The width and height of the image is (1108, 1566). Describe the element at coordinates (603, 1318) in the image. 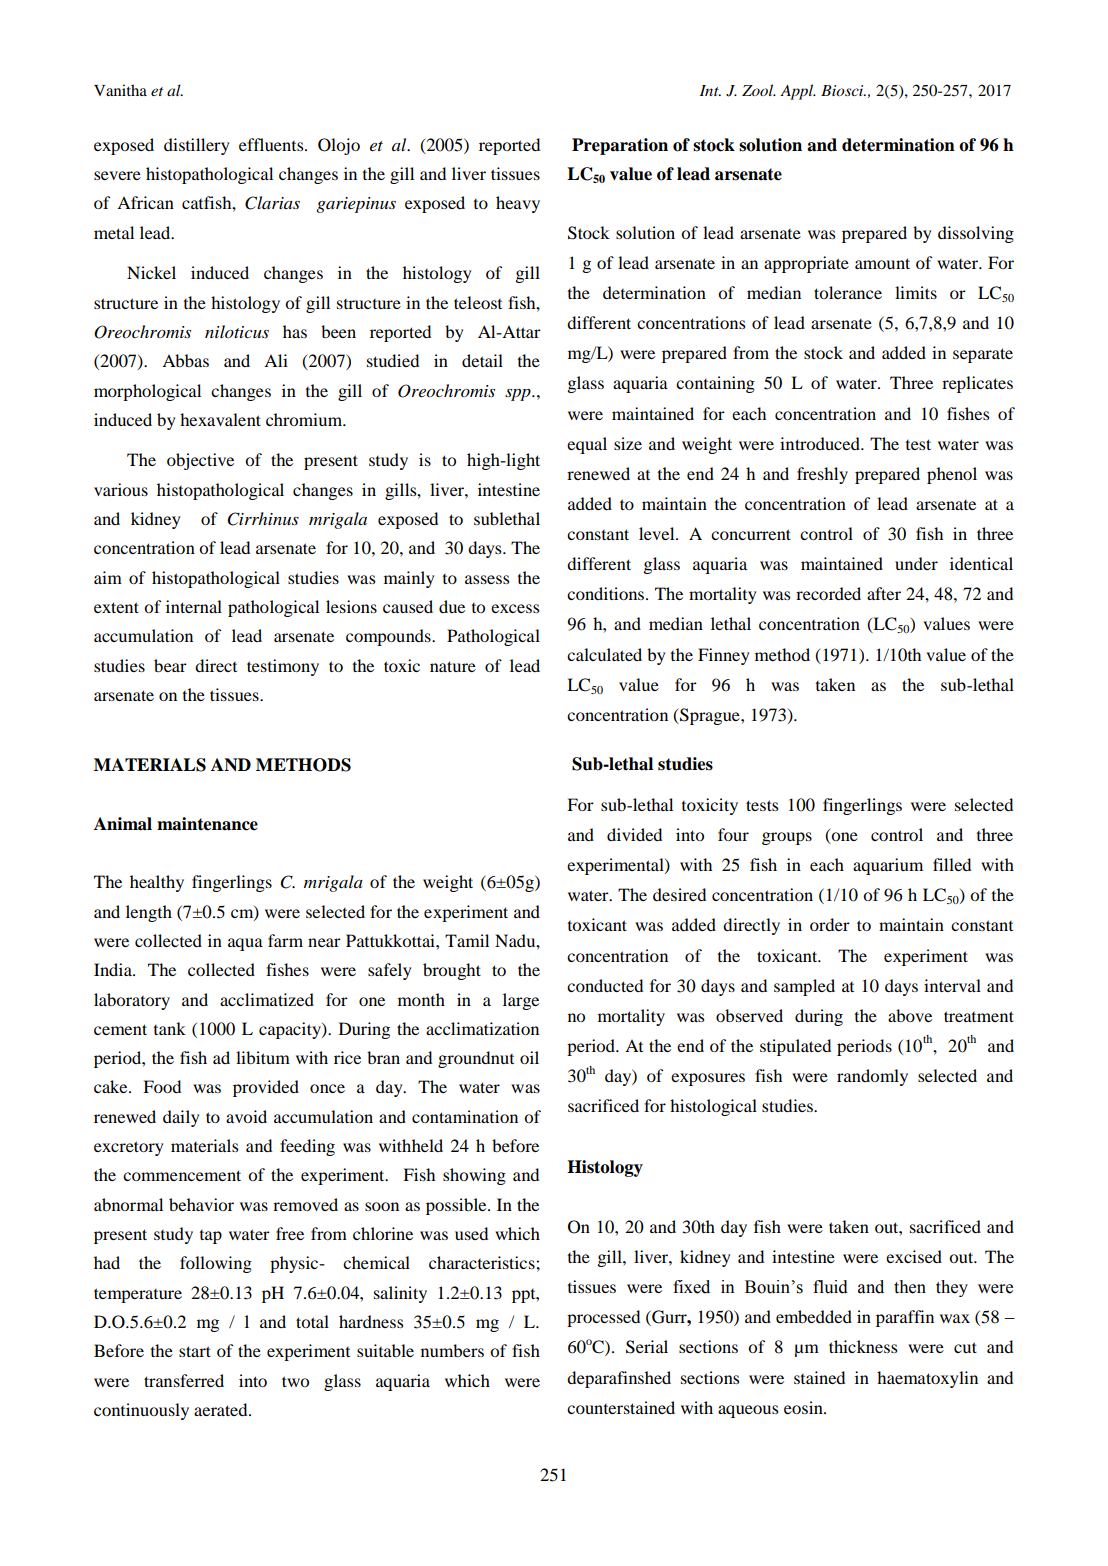

I see `processed` at that location.
